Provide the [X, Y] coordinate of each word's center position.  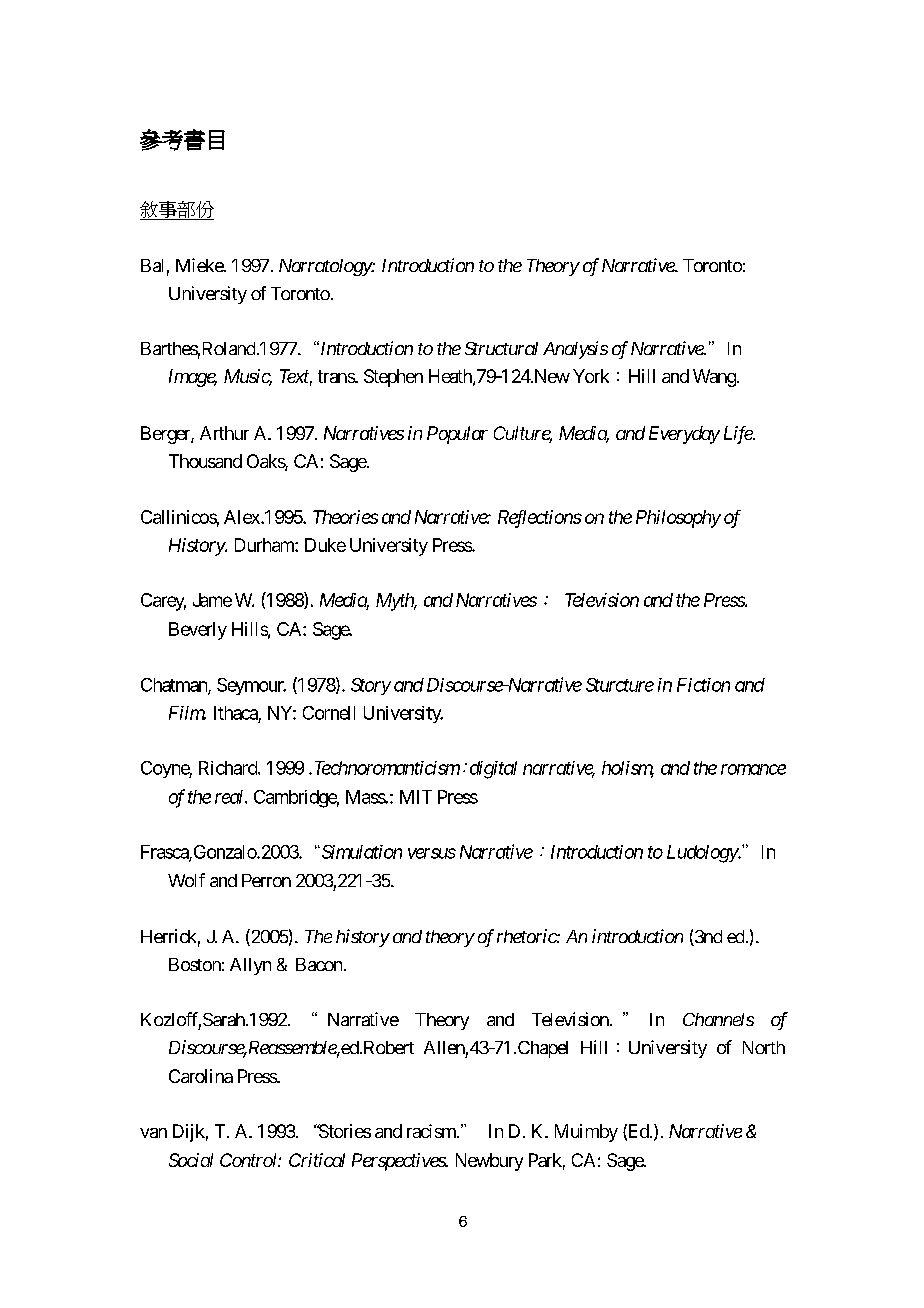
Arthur [224, 433]
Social [191, 1160]
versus [432, 853]
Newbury [489, 1162]
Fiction [703, 685]
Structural [501, 348]
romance [753, 769]
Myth [396, 602]
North [764, 1047]
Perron [266, 880]
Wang [714, 378]
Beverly [198, 631]
